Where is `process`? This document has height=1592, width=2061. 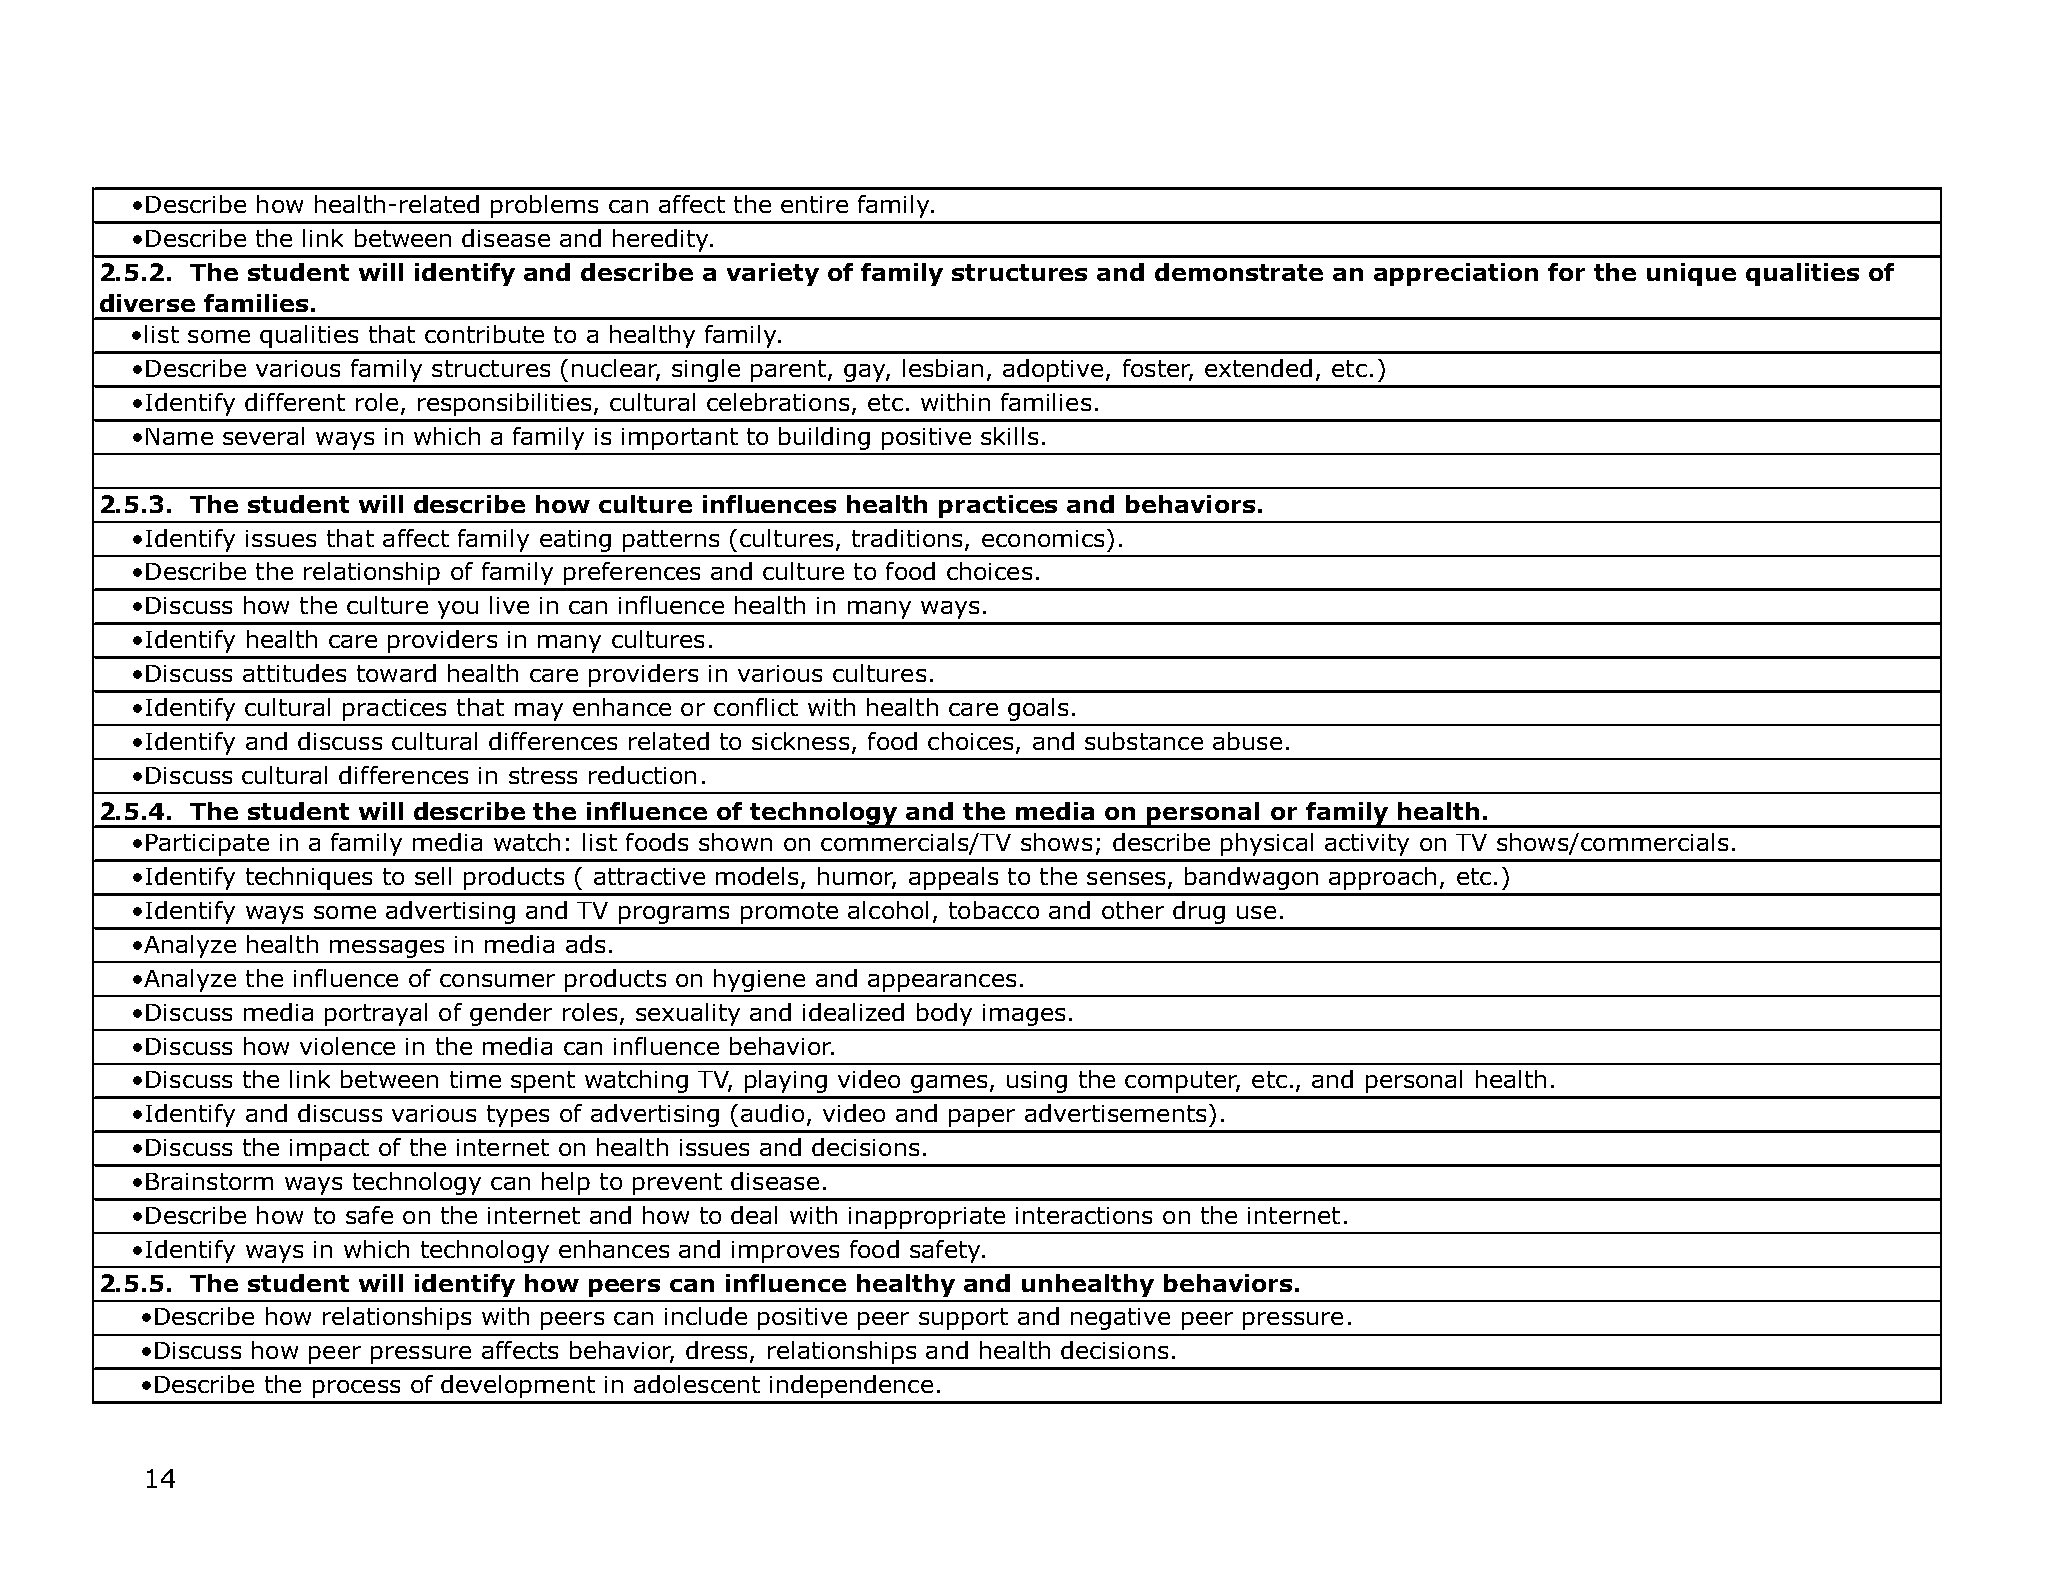 process is located at coordinates (356, 1389).
